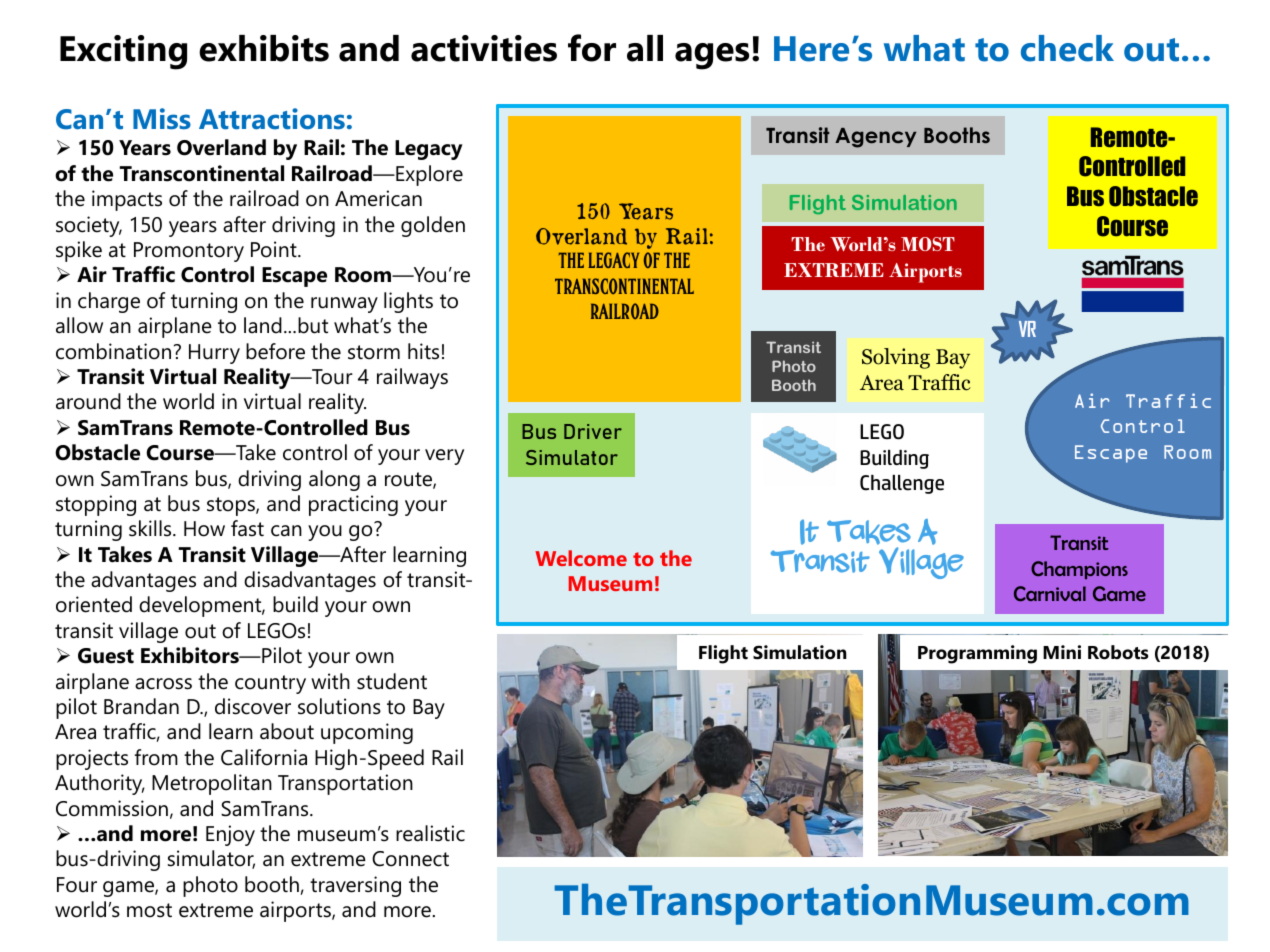  What do you see at coordinates (593, 431) in the page?
I see `Driver` at bounding box center [593, 431].
